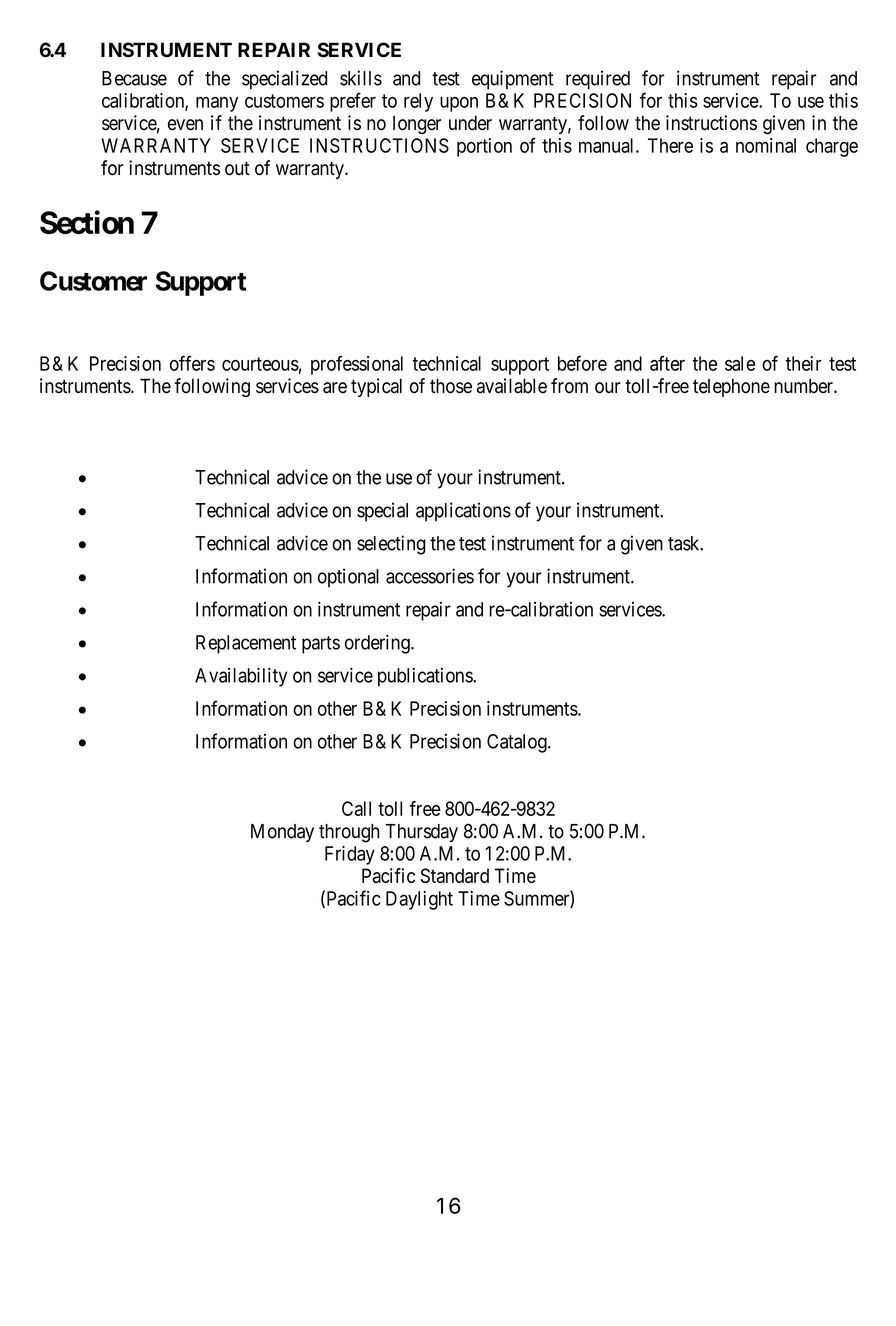 This page has width=896, height=1326. What do you see at coordinates (430, 576) in the page?
I see `accessories` at bounding box center [430, 576].
